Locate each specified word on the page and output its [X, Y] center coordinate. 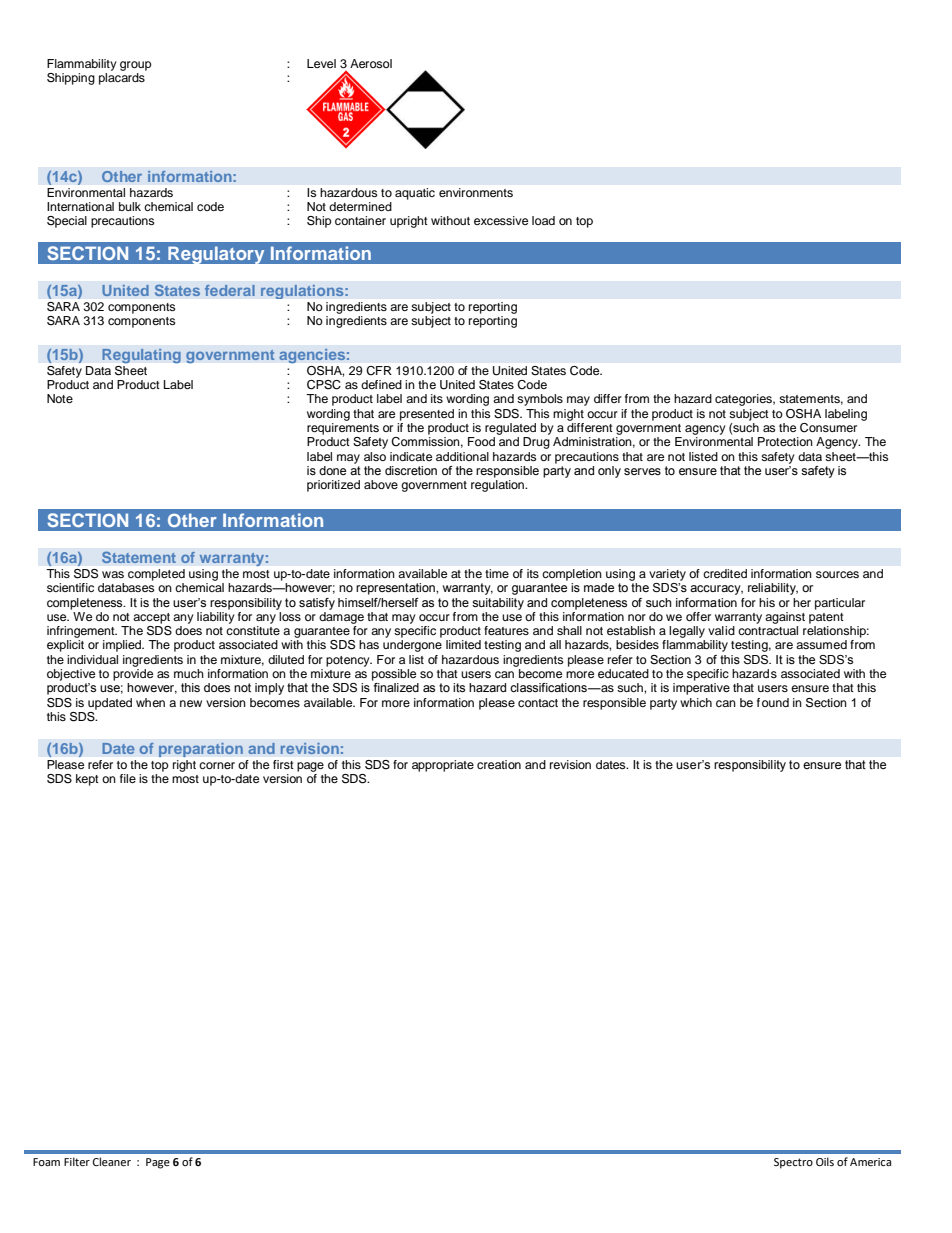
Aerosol [371, 63]
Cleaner [112, 1161]
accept [151, 618]
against [785, 618]
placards [122, 79]
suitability [498, 604]
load [543, 220]
